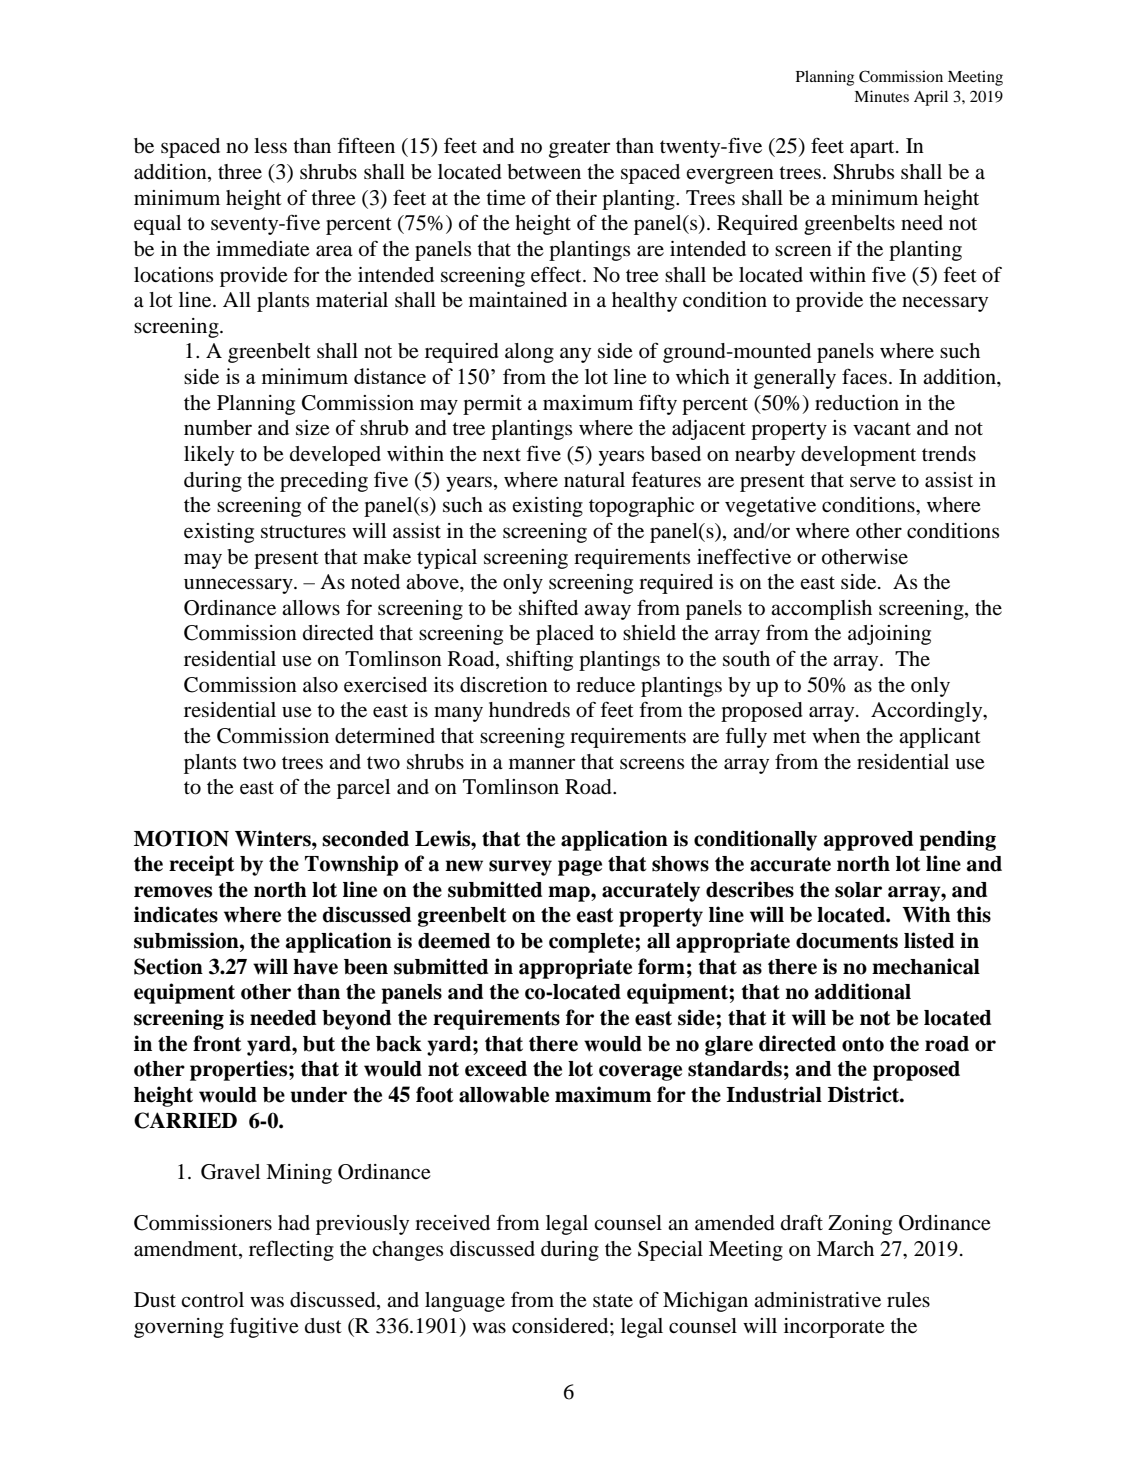 This image has height=1471, width=1137. What do you see at coordinates (836, 735) in the image?
I see `when` at bounding box center [836, 735].
